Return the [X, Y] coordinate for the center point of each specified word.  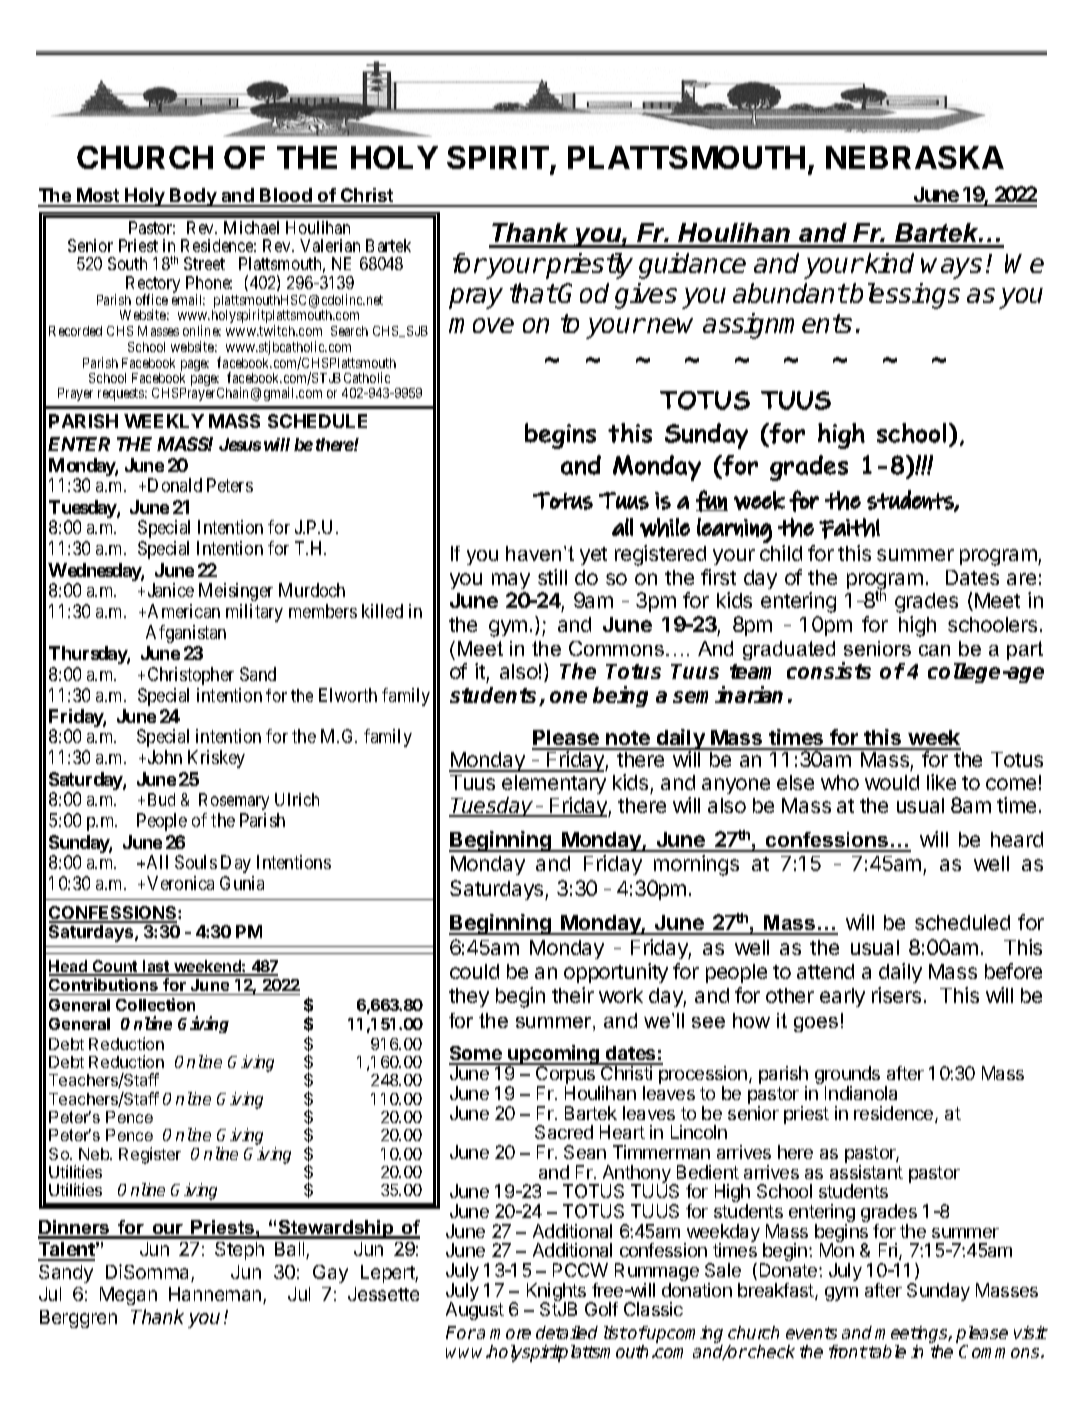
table [886, 1351]
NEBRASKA [915, 157]
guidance [692, 266]
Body [194, 197]
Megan [128, 1296]
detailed [567, 1332]
